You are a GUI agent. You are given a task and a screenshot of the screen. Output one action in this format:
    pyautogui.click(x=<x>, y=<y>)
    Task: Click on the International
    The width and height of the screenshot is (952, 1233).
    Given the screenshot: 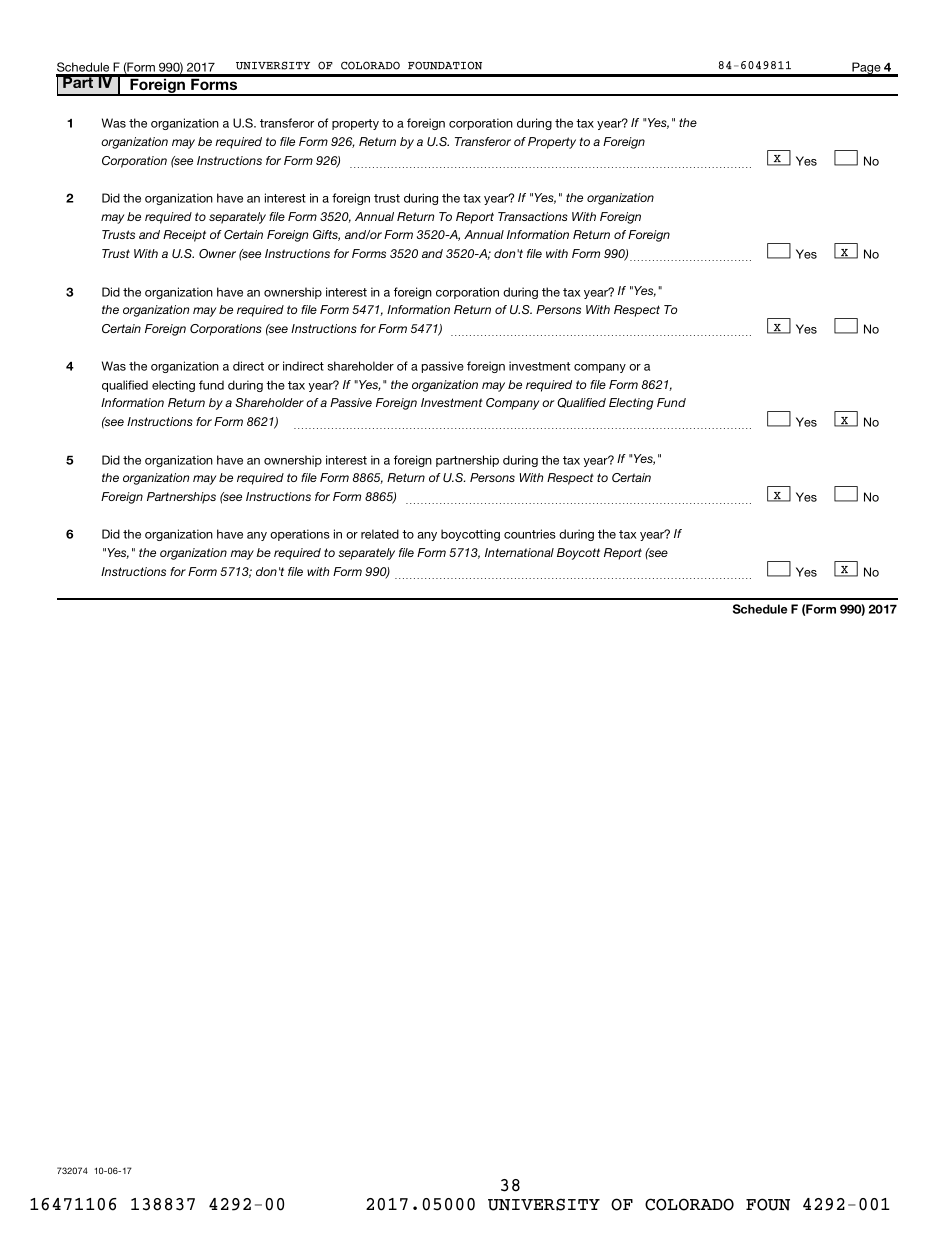 What is the action you would take?
    pyautogui.click(x=519, y=552)
